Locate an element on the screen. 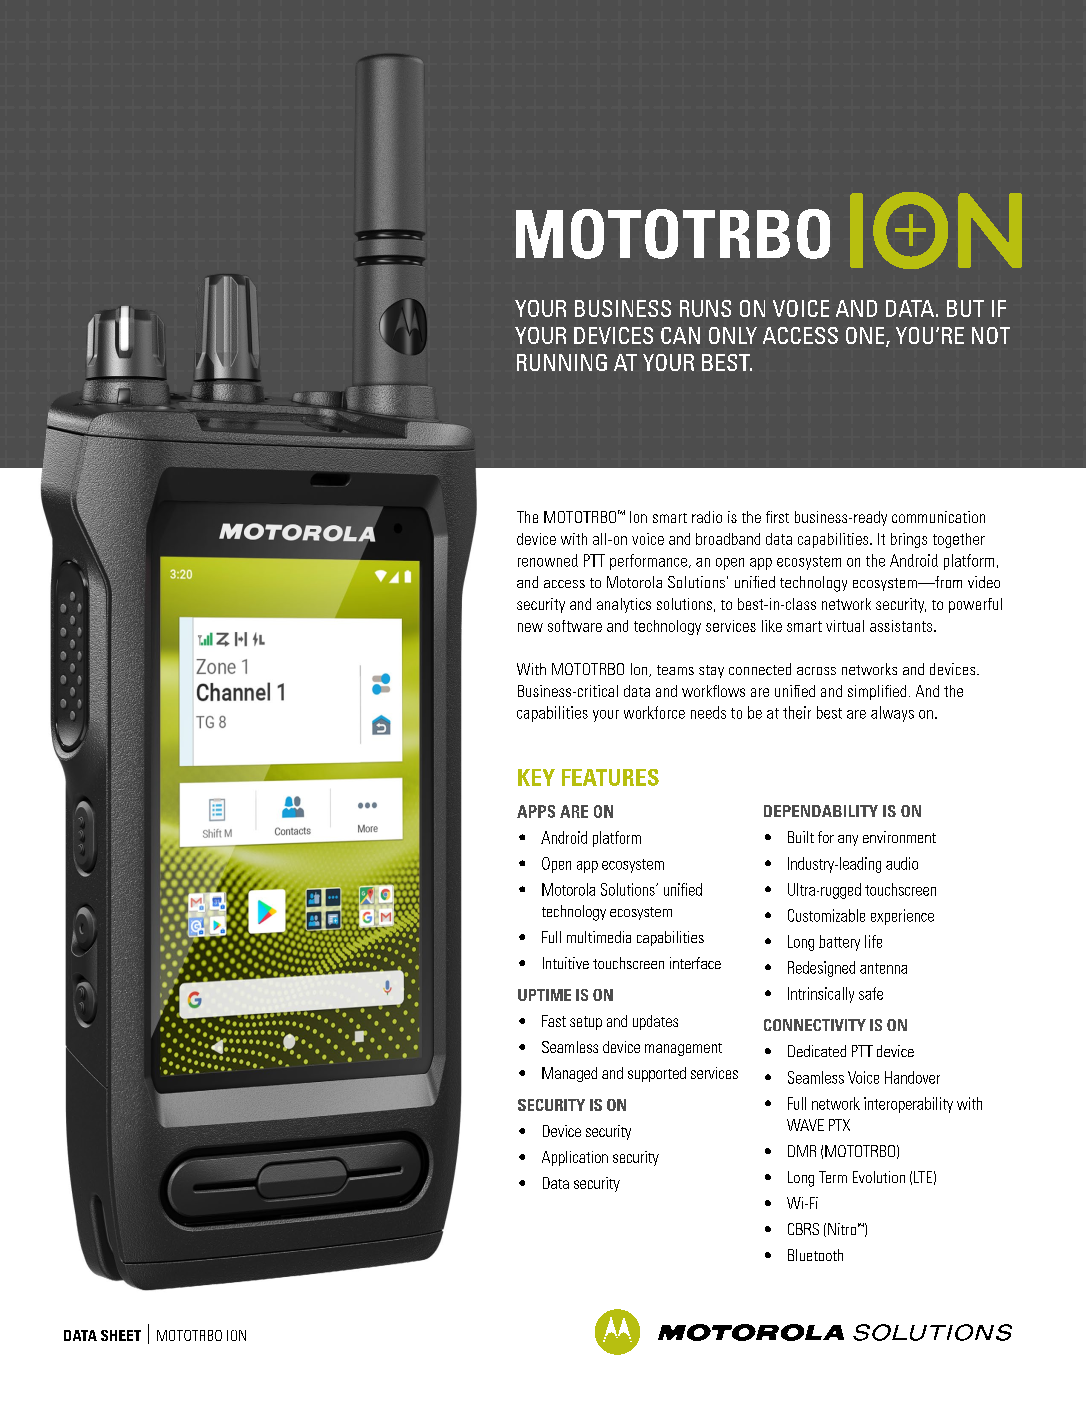  environment is located at coordinates (899, 837).
